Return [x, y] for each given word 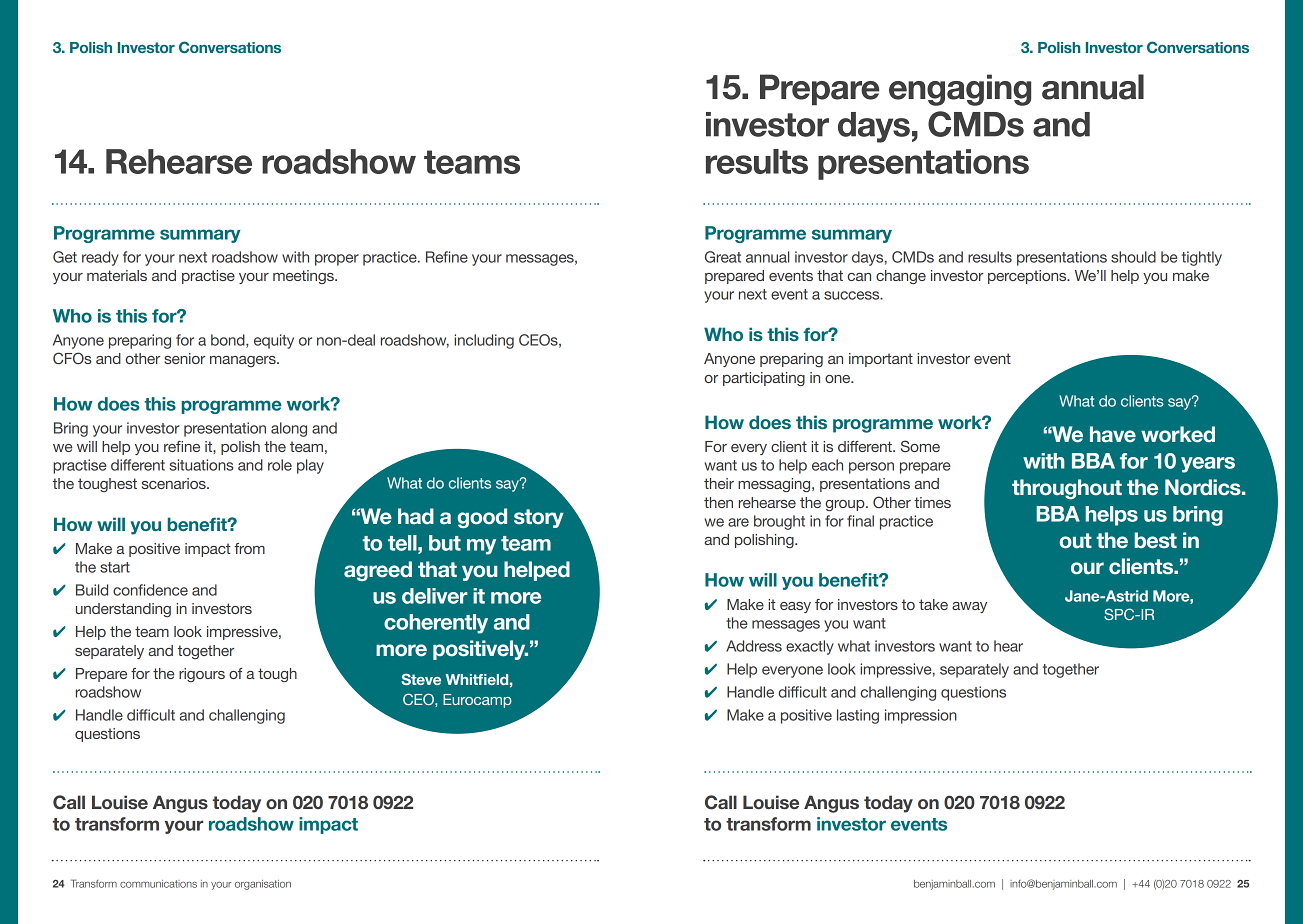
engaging [960, 90]
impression [921, 716]
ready [100, 258]
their [719, 483]
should [1133, 257]
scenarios [175, 483]
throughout [1067, 489]
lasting [858, 716]
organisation [263, 885]
